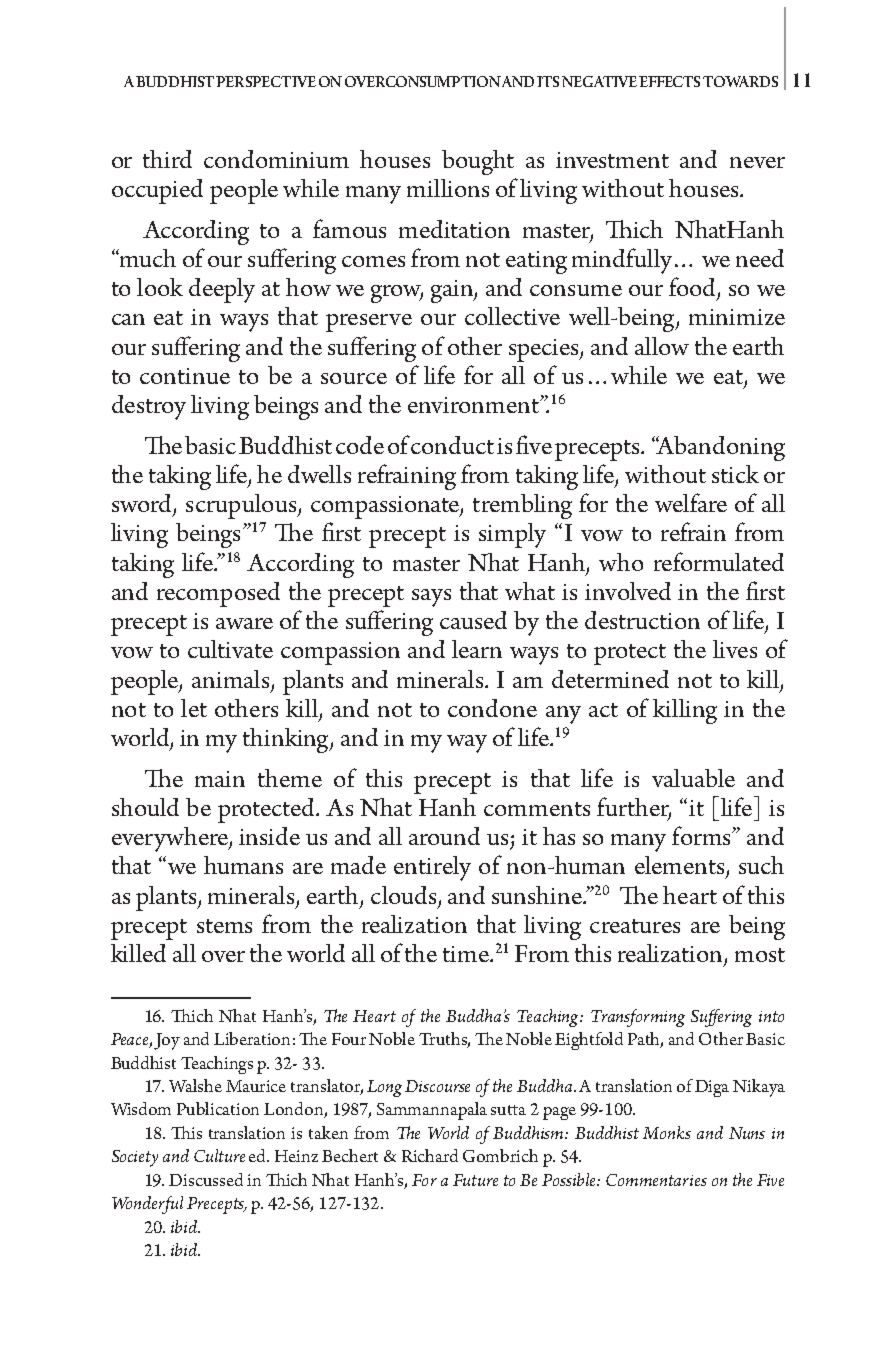  What do you see at coordinates (669, 81) in the screenshot?
I see `EFFECTS` at bounding box center [669, 81].
